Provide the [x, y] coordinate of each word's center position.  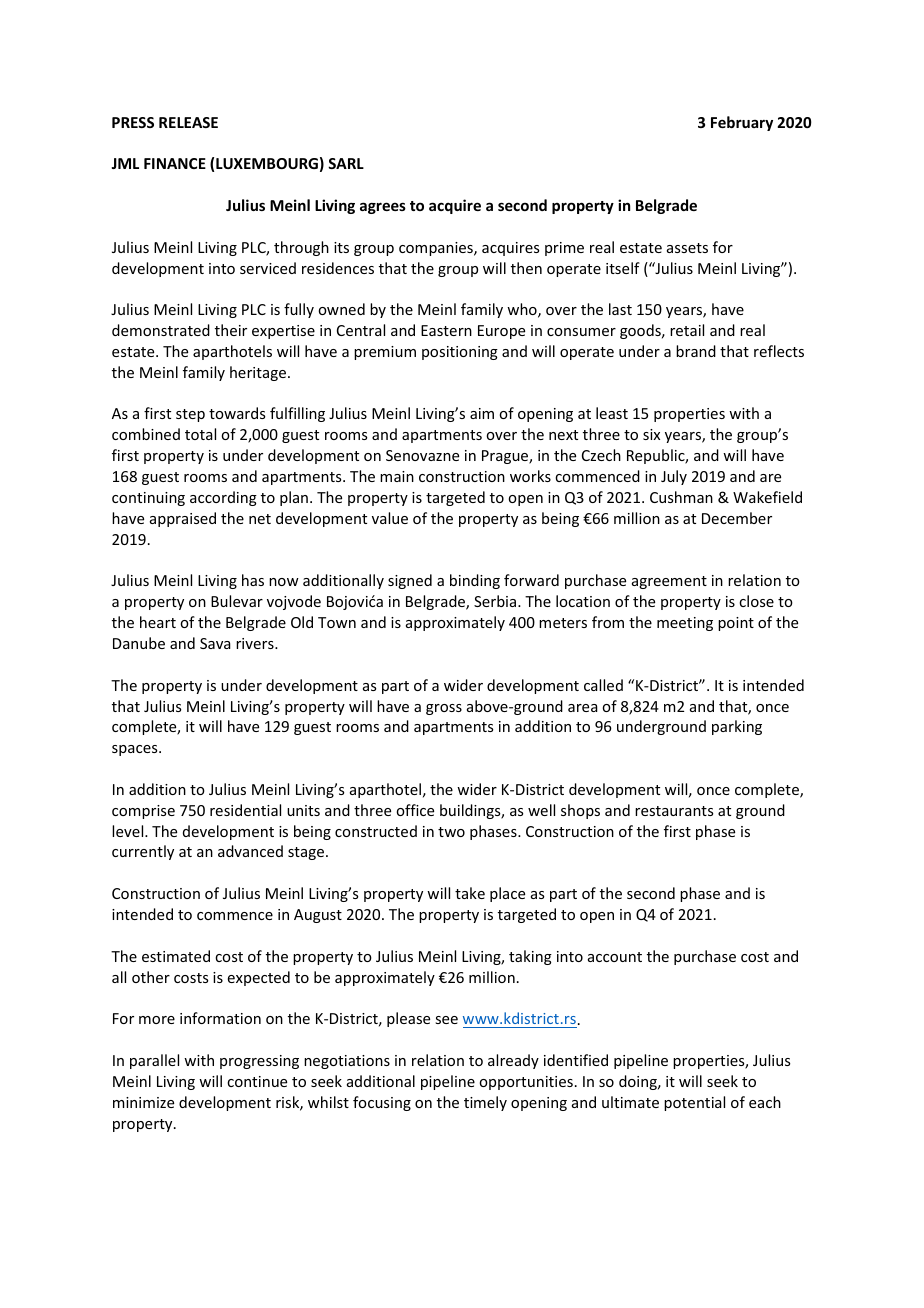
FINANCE [175, 163]
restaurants [674, 811]
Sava [215, 643]
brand [696, 351]
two [451, 832]
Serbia [496, 601]
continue [257, 1081]
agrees [383, 208]
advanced [250, 851]
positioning [460, 353]
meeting [685, 624]
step [190, 415]
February [742, 123]
